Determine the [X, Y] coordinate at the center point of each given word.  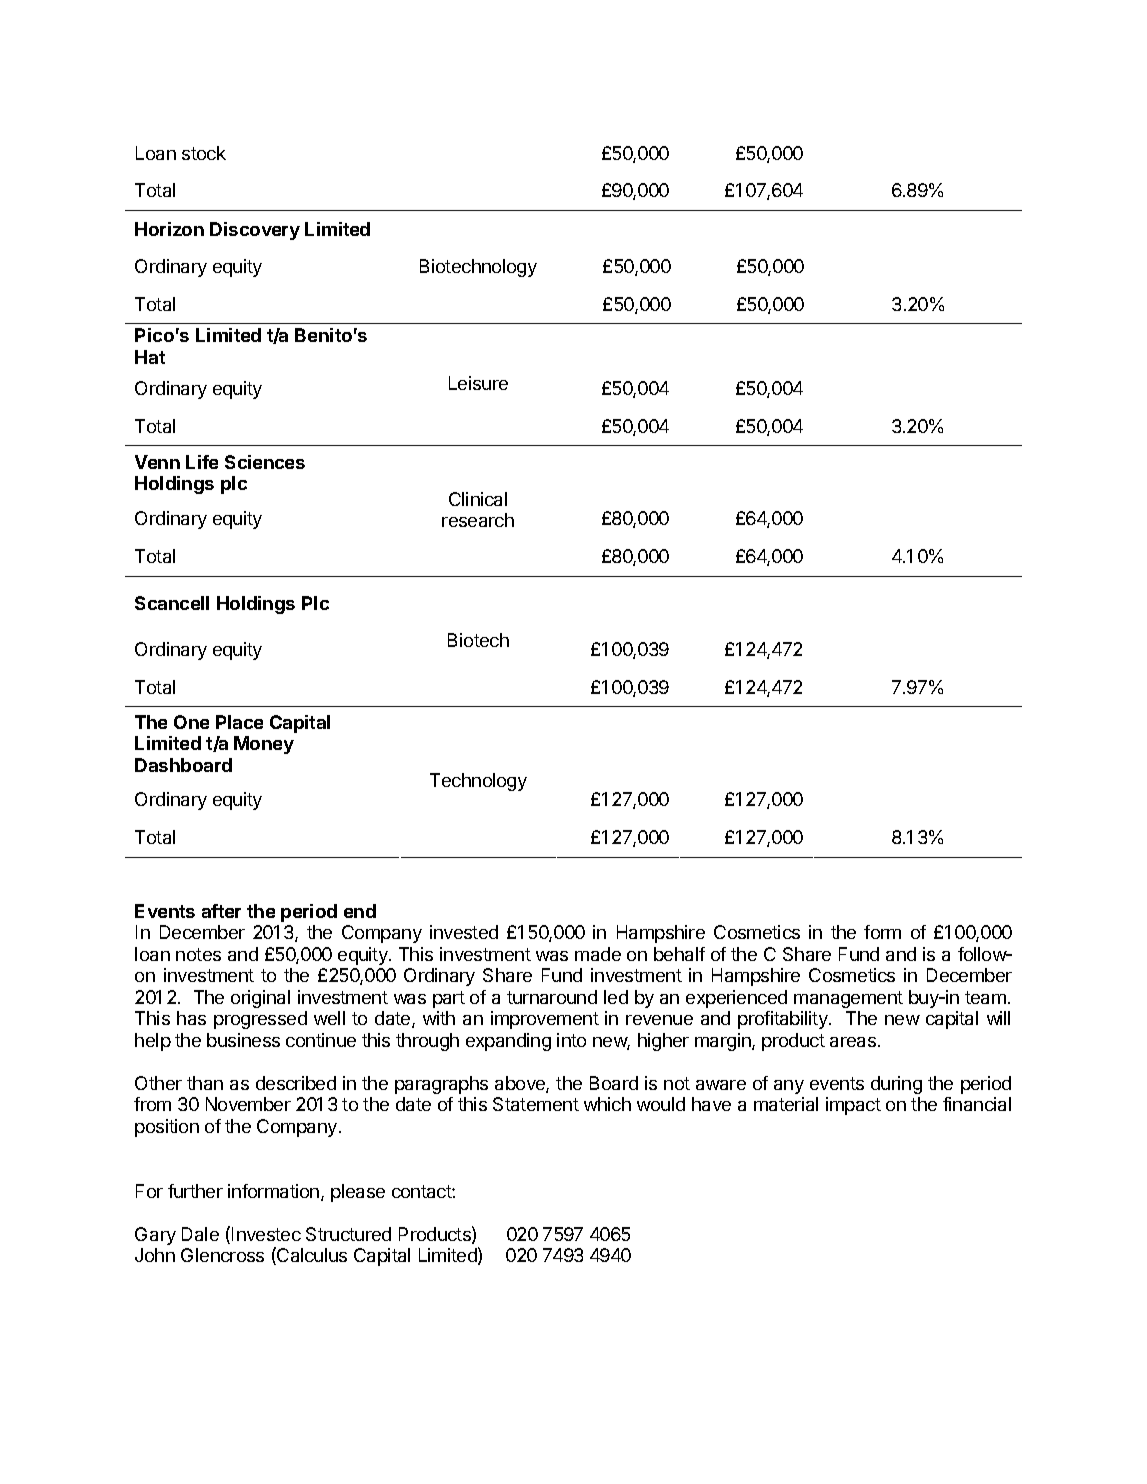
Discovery [255, 231]
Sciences [265, 462]
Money [264, 745]
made [598, 954]
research [478, 520]
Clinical [478, 499]
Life [202, 462]
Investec [266, 1234]
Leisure [478, 383]
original [260, 999]
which [607, 1104]
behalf [679, 954]
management [848, 999]
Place [239, 722]
